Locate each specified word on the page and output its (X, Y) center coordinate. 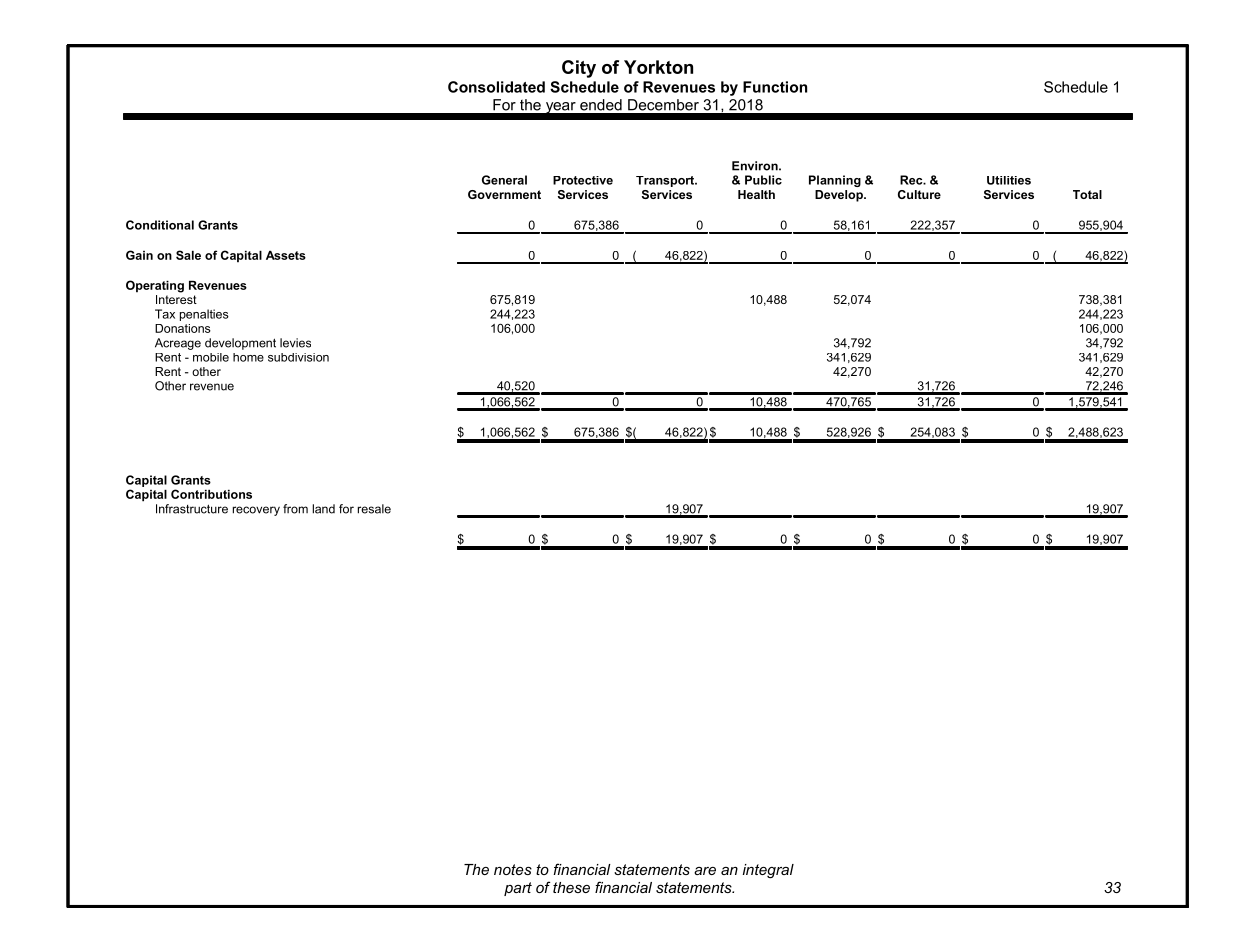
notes (513, 869)
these (571, 887)
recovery (256, 511)
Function (775, 87)
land (323, 509)
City (579, 69)
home (248, 357)
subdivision (298, 357)
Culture (919, 194)
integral (768, 871)
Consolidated (496, 87)
